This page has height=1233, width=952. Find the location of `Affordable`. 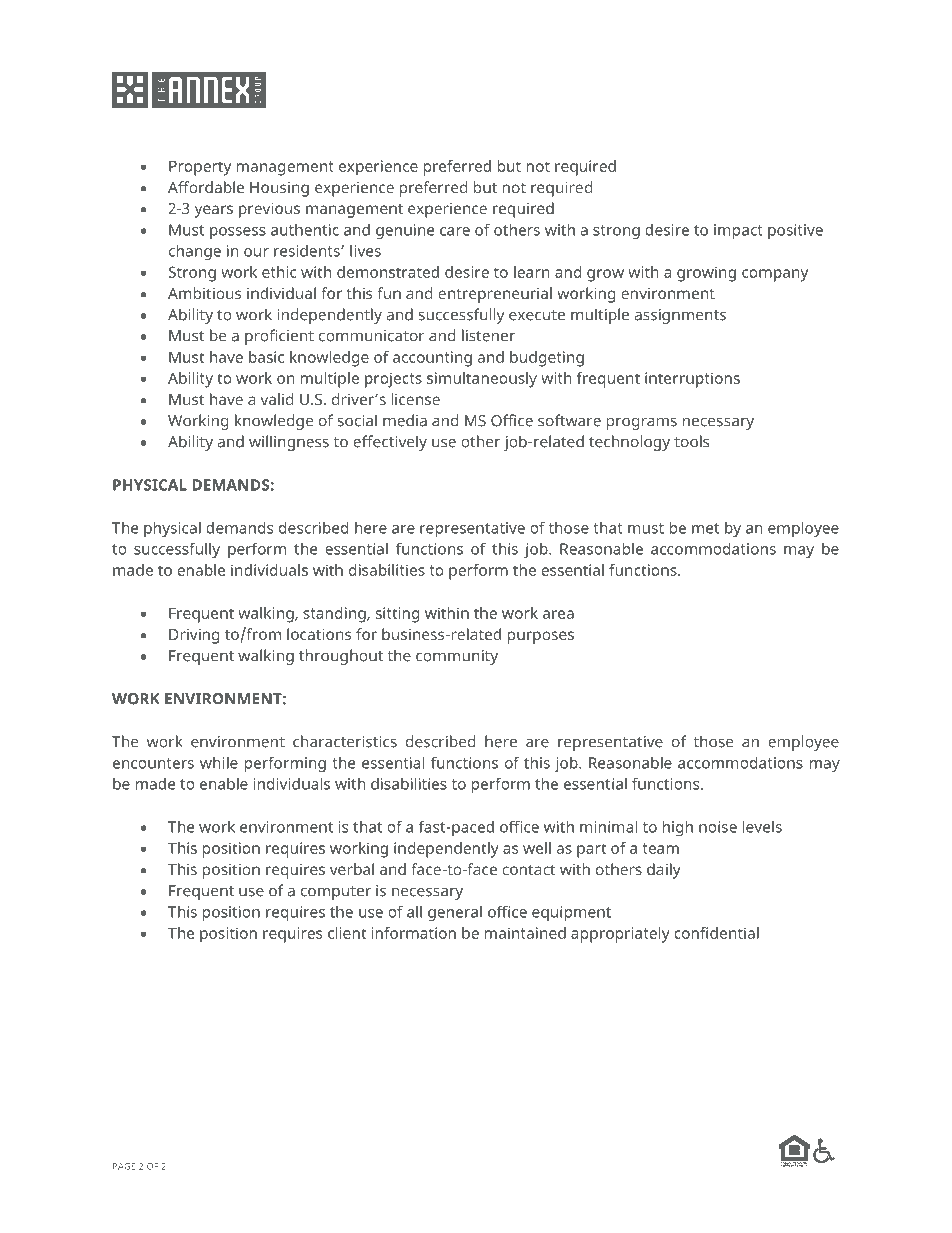

Affordable is located at coordinates (206, 187).
